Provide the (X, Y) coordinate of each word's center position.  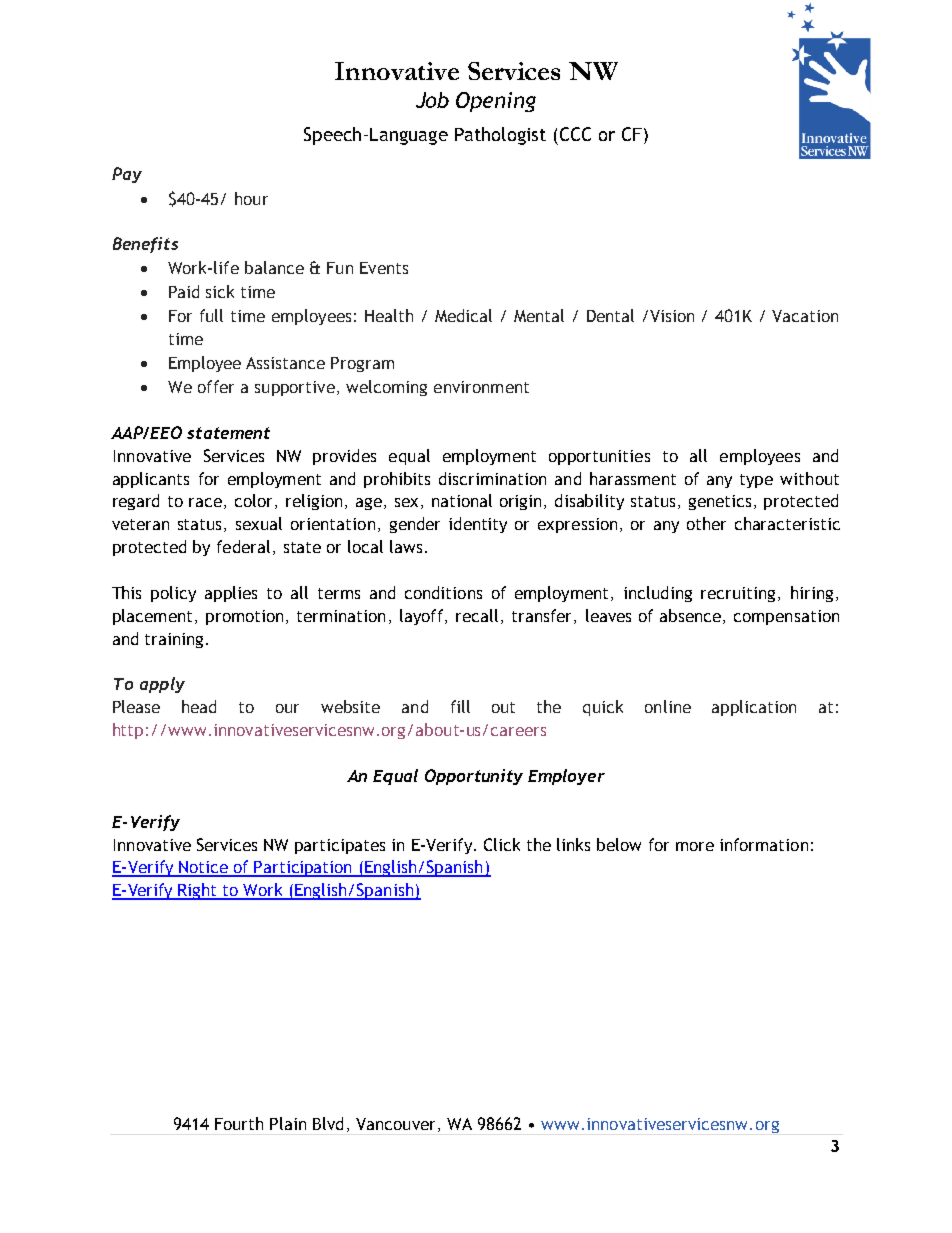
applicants (151, 480)
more (695, 846)
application (754, 708)
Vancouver (397, 1125)
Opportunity (474, 777)
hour (251, 198)
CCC (575, 134)
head (199, 706)
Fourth (239, 1123)
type (756, 481)
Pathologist (500, 136)
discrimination (492, 478)
